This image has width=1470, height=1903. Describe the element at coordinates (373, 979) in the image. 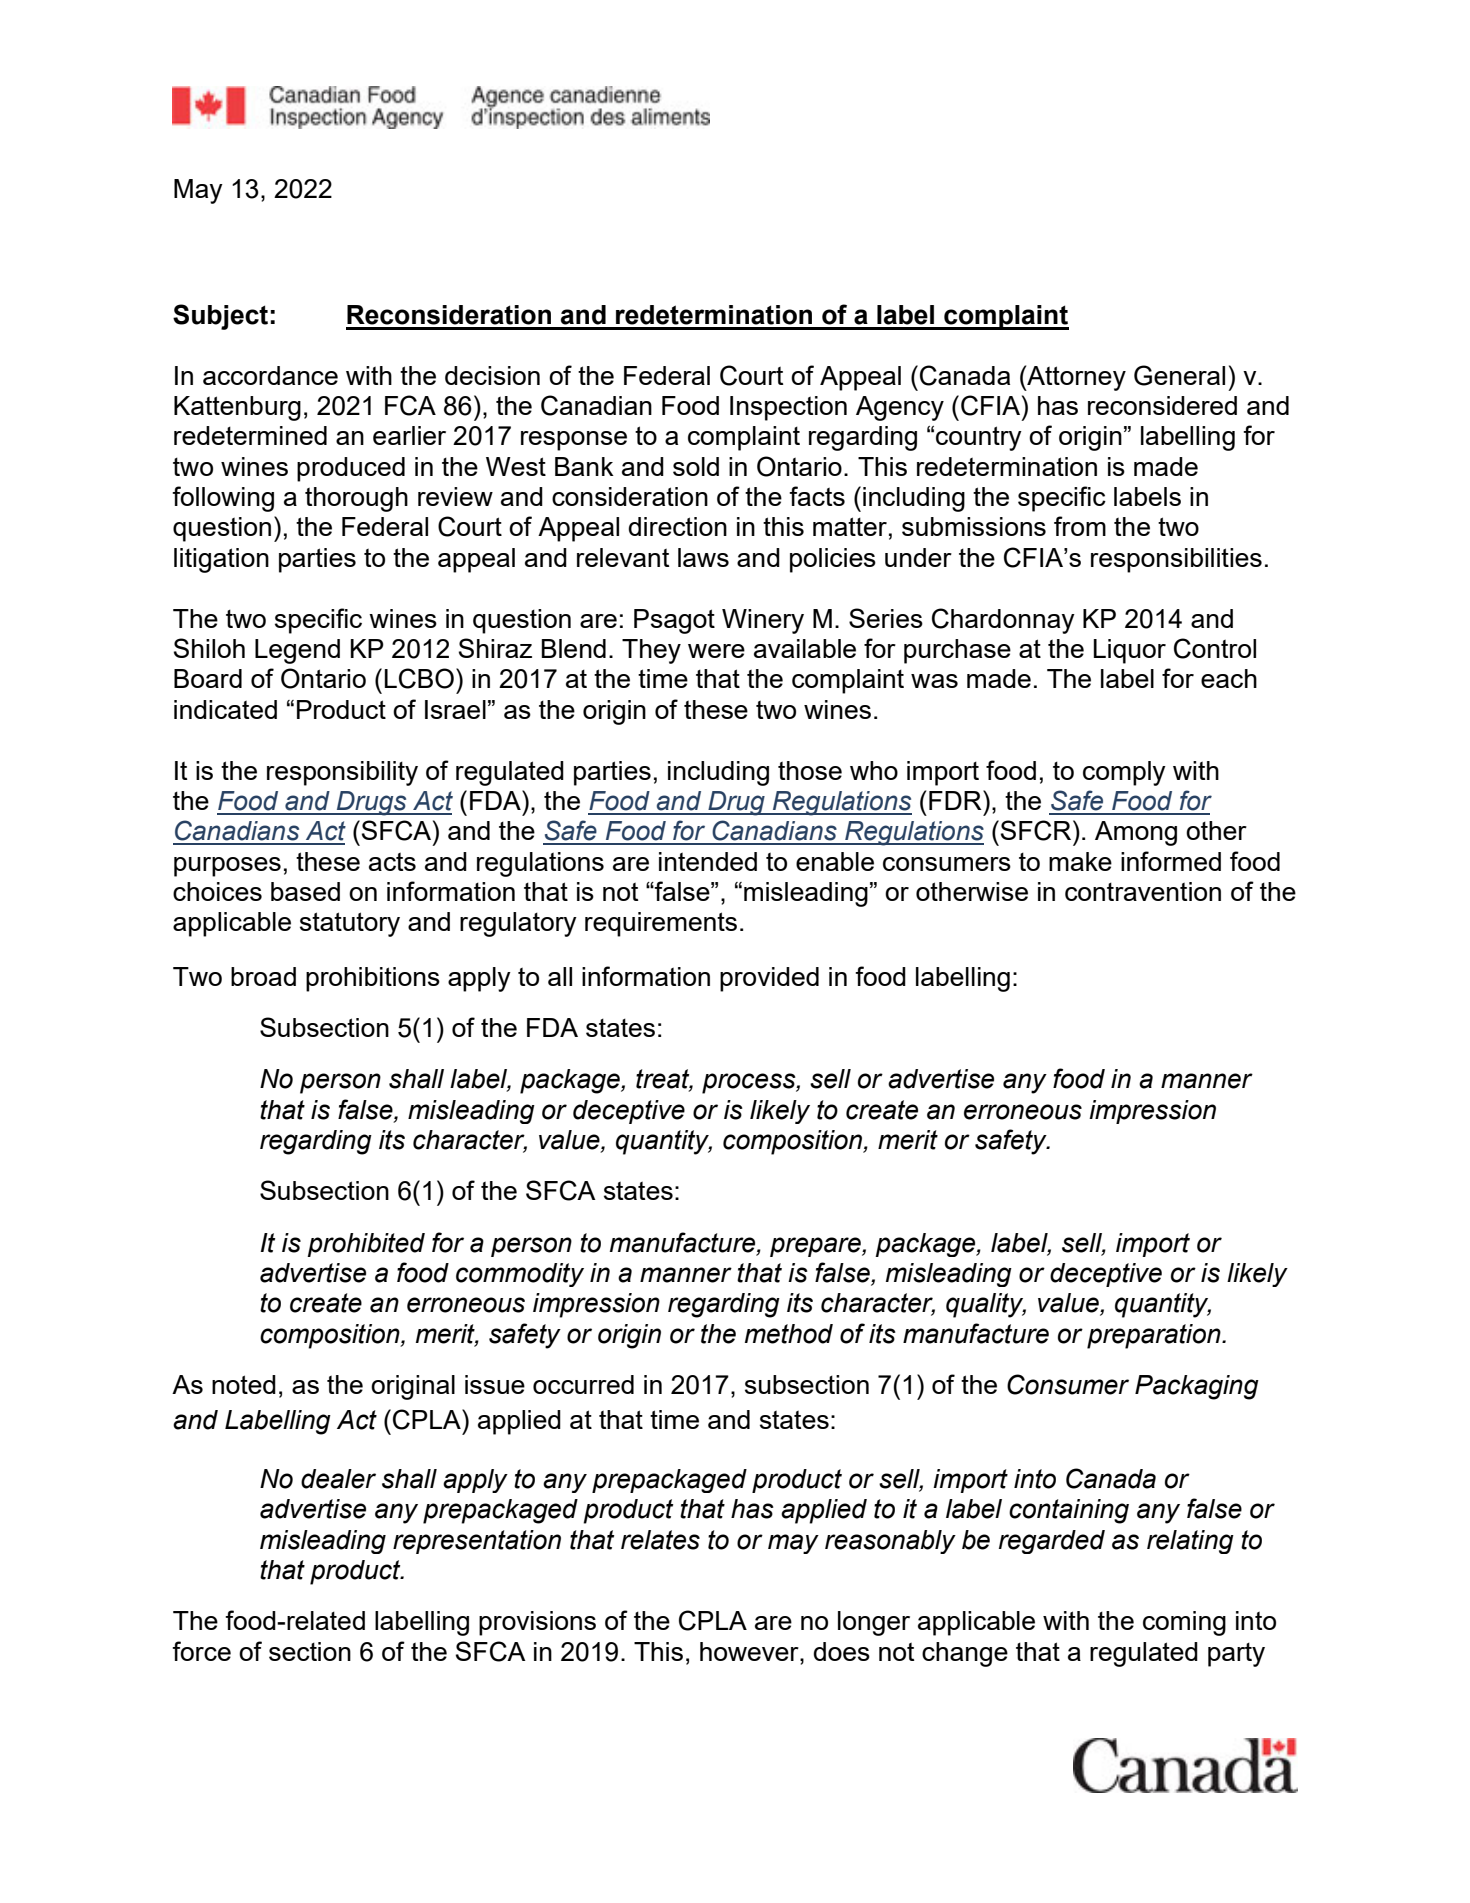

I see `prohibitions` at that location.
